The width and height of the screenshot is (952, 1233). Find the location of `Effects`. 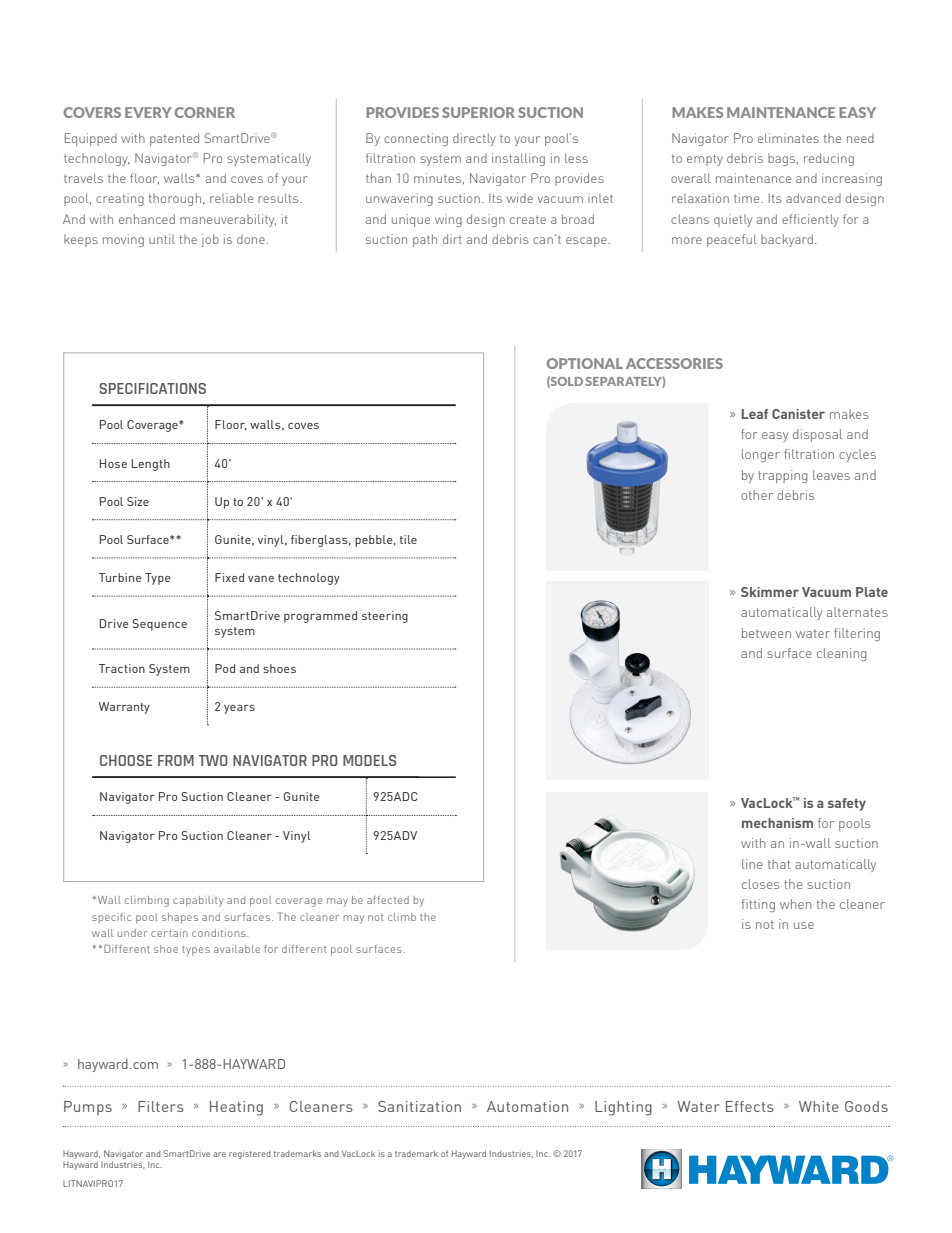

Effects is located at coordinates (750, 1106).
